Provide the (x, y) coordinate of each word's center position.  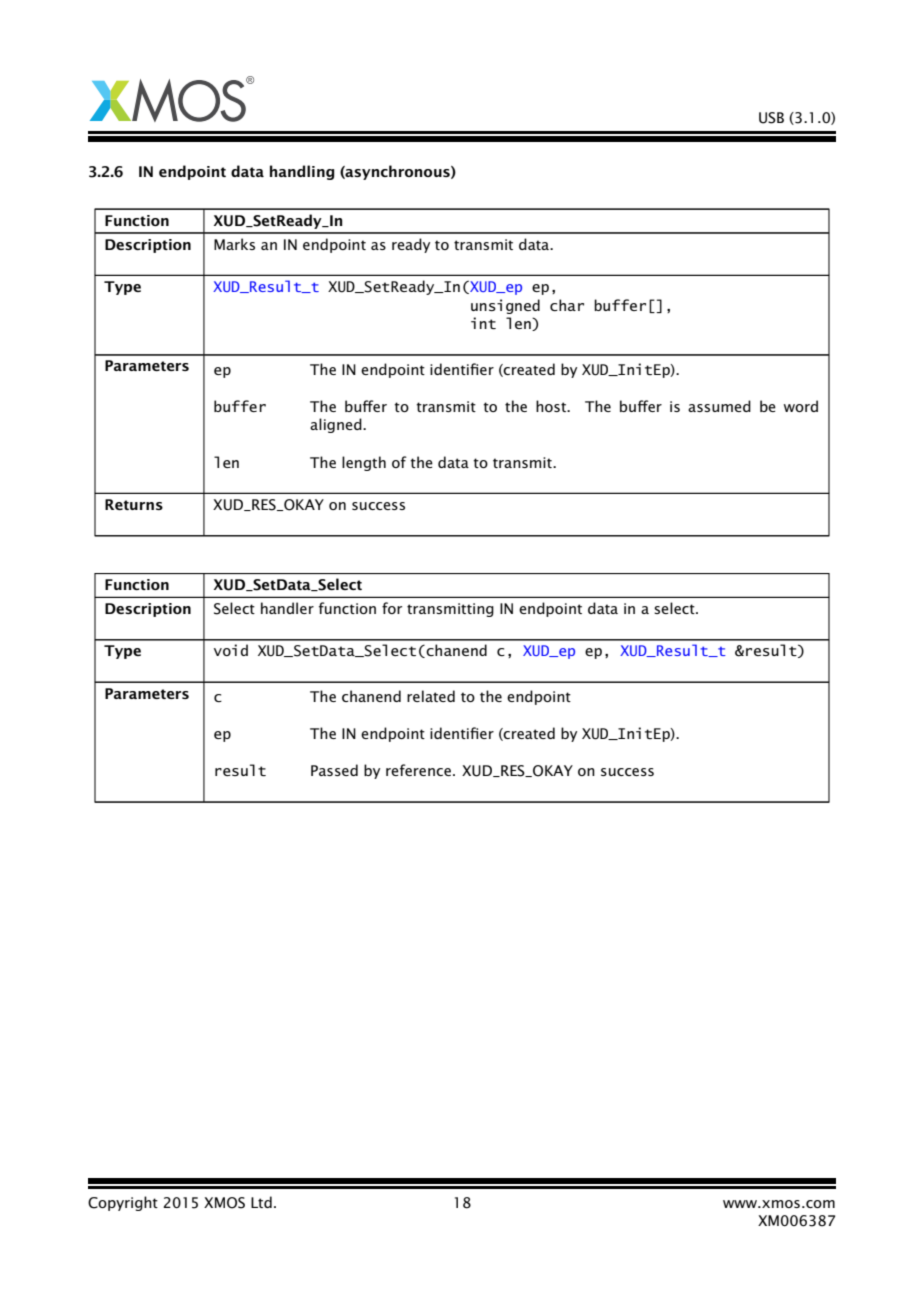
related (431, 696)
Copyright (123, 1203)
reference (418, 770)
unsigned (505, 306)
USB (771, 118)
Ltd (261, 1202)
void (231, 650)
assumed (719, 406)
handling (302, 172)
